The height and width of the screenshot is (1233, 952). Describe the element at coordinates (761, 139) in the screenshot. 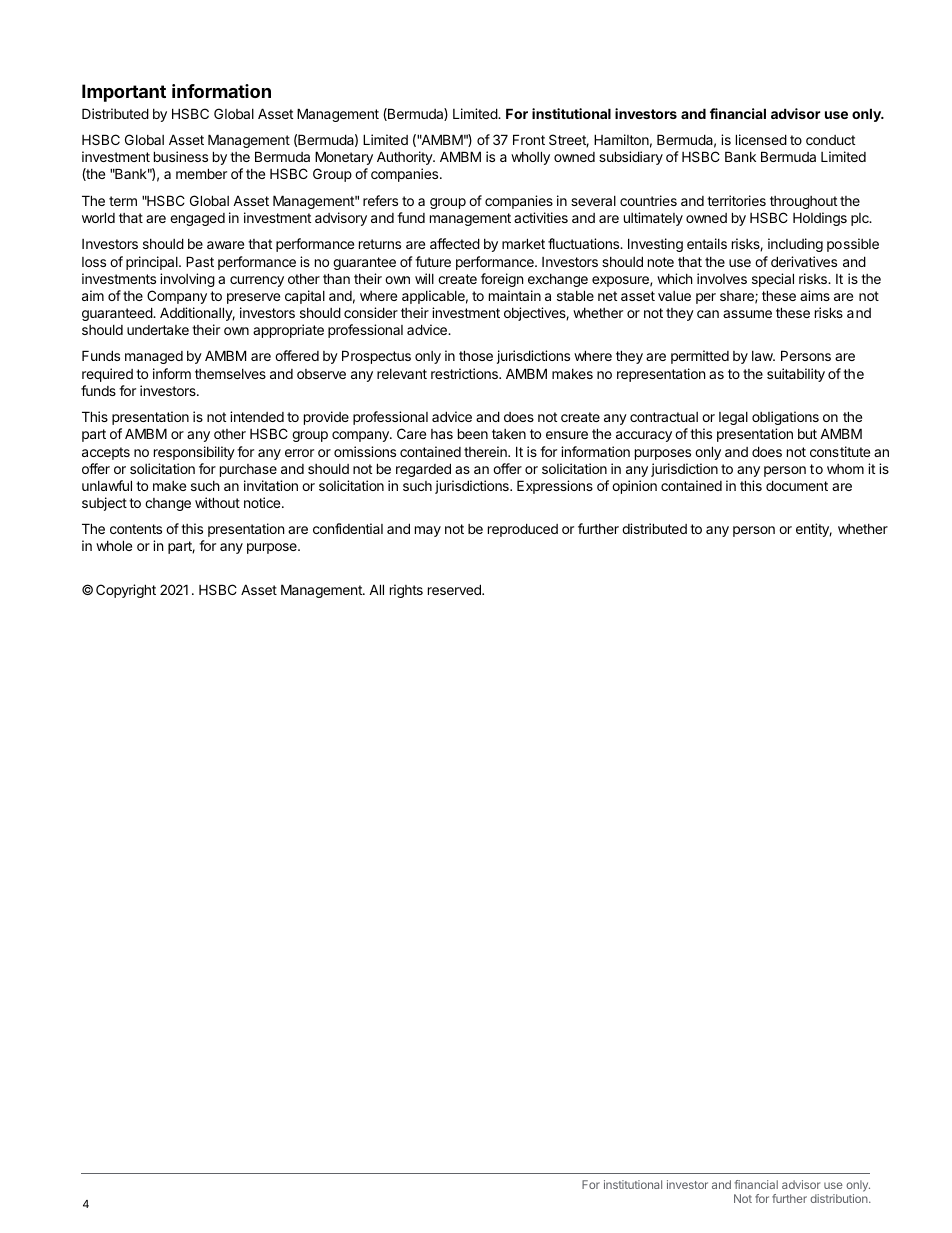

I see `licensed` at that location.
